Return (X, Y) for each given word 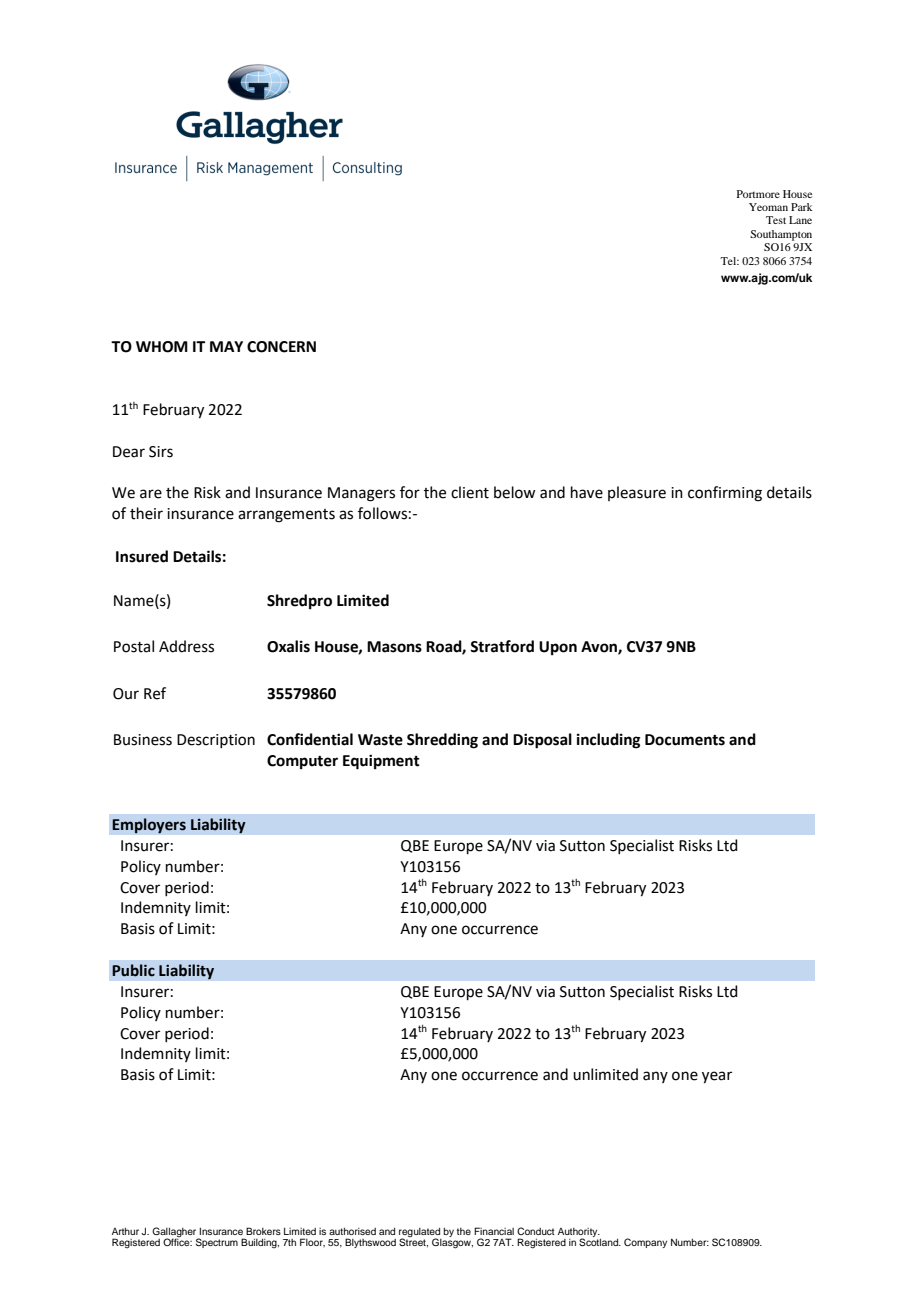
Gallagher (175, 1233)
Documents (685, 740)
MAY (226, 346)
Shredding (442, 741)
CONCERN (281, 347)
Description (216, 741)
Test (776, 220)
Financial (494, 1231)
